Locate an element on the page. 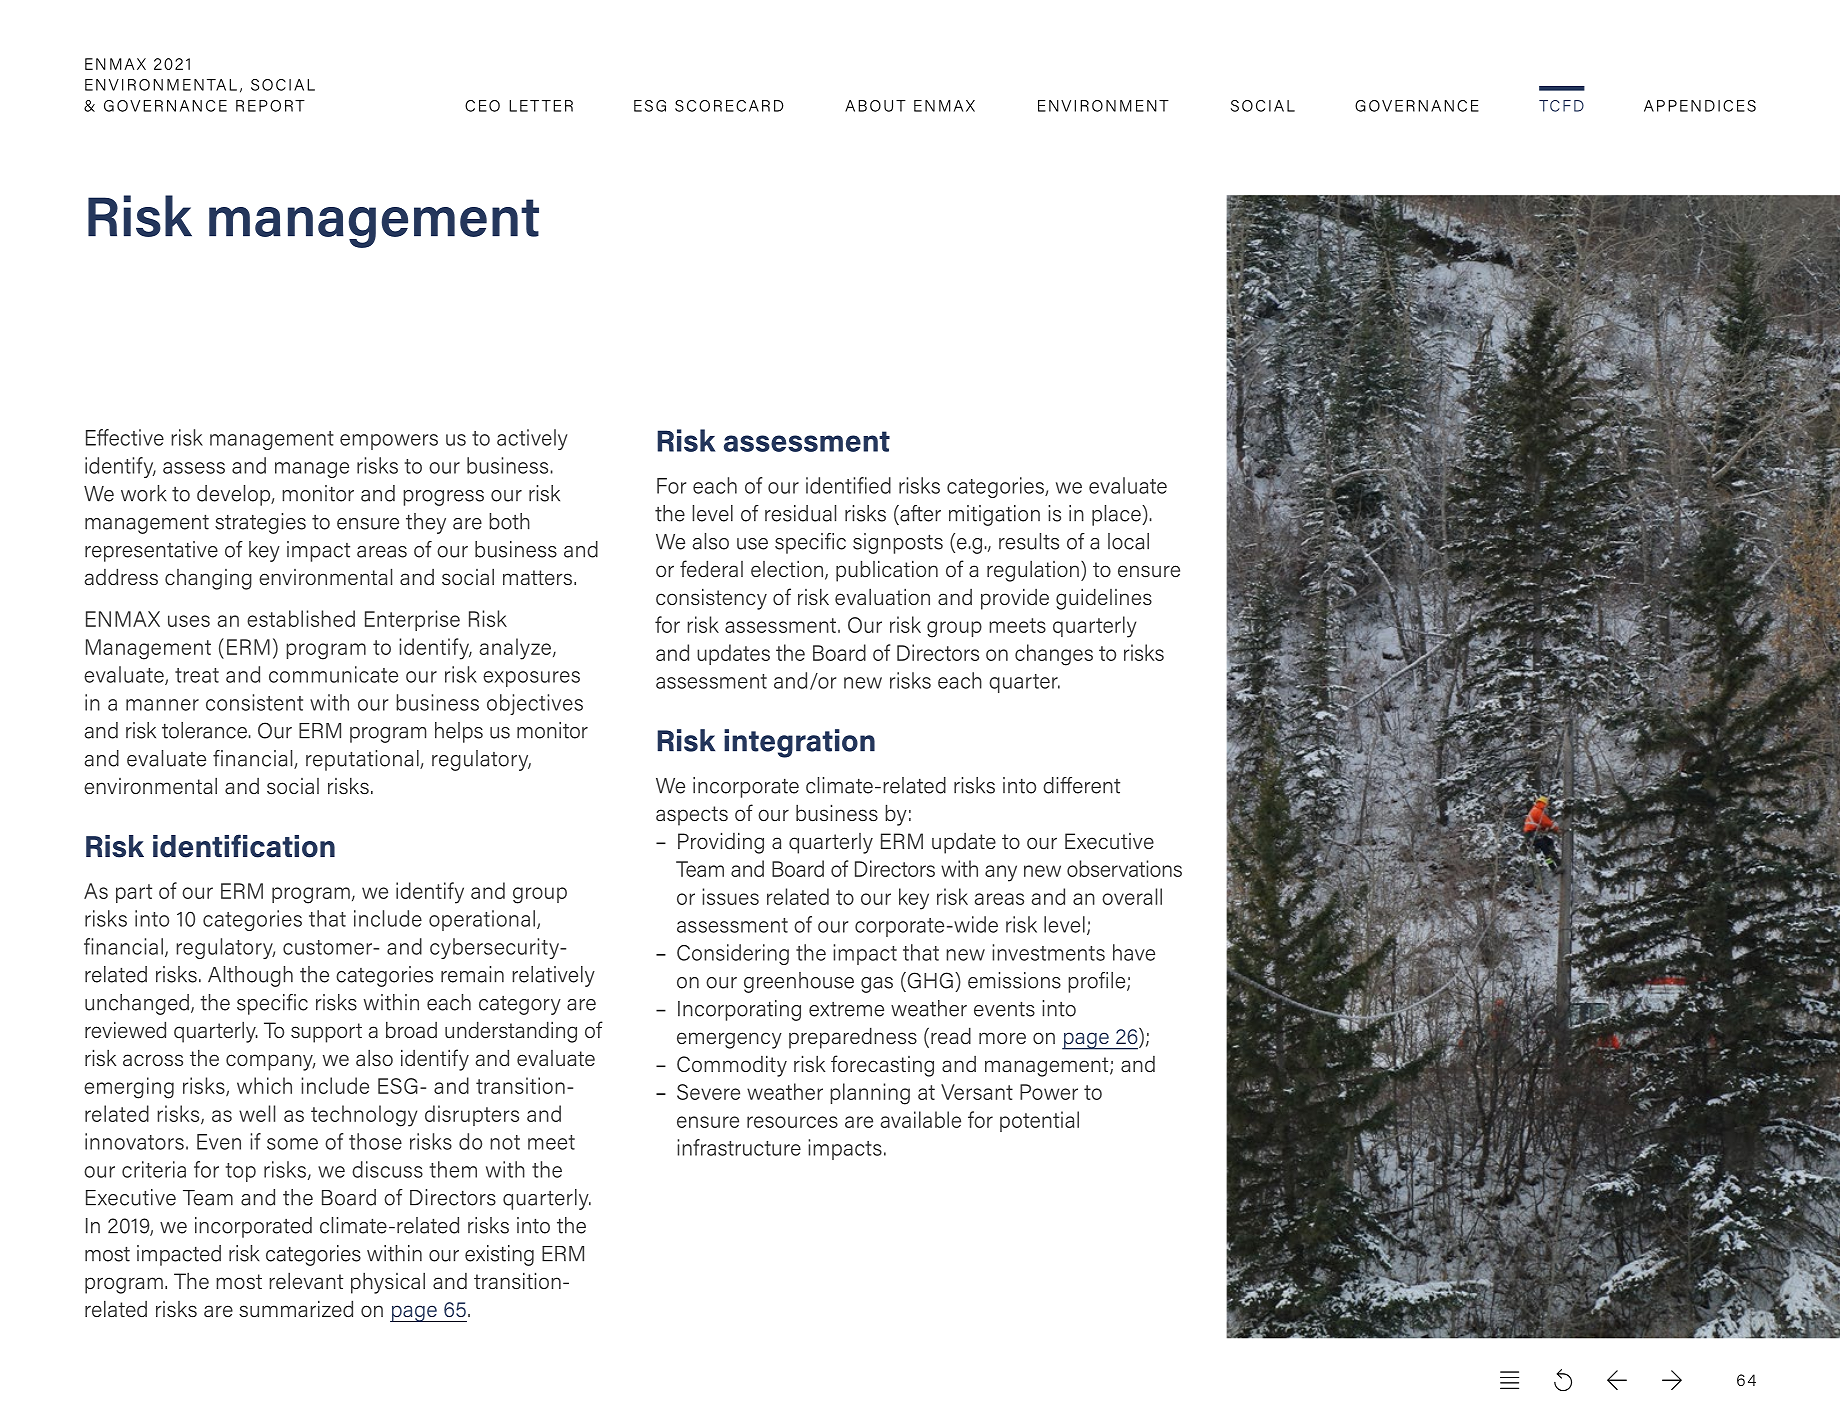 Image resolution: width=1840 pixels, height=1422 pixels. mitigation is located at coordinates (994, 515).
